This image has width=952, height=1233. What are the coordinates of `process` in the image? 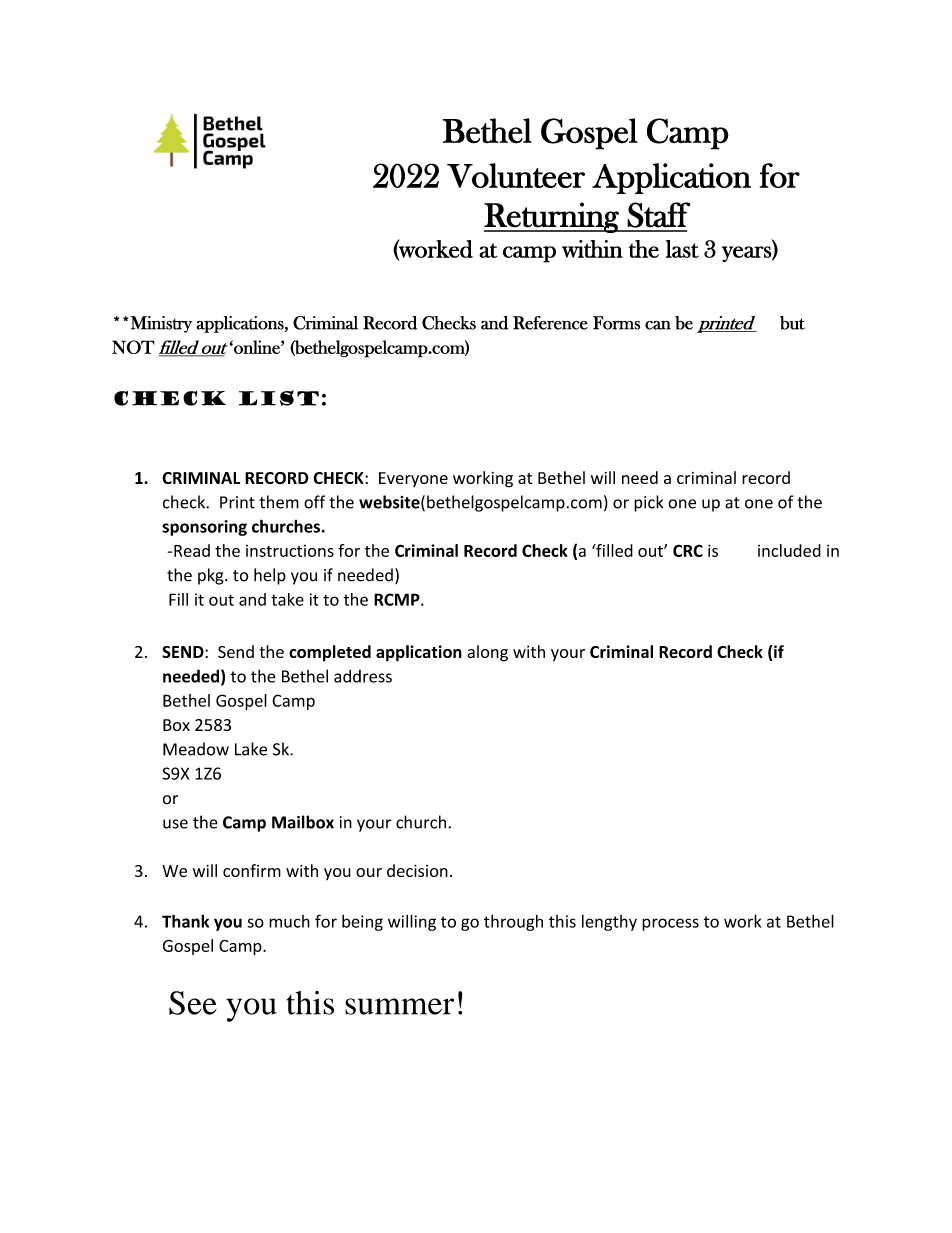 It's located at (670, 924).
